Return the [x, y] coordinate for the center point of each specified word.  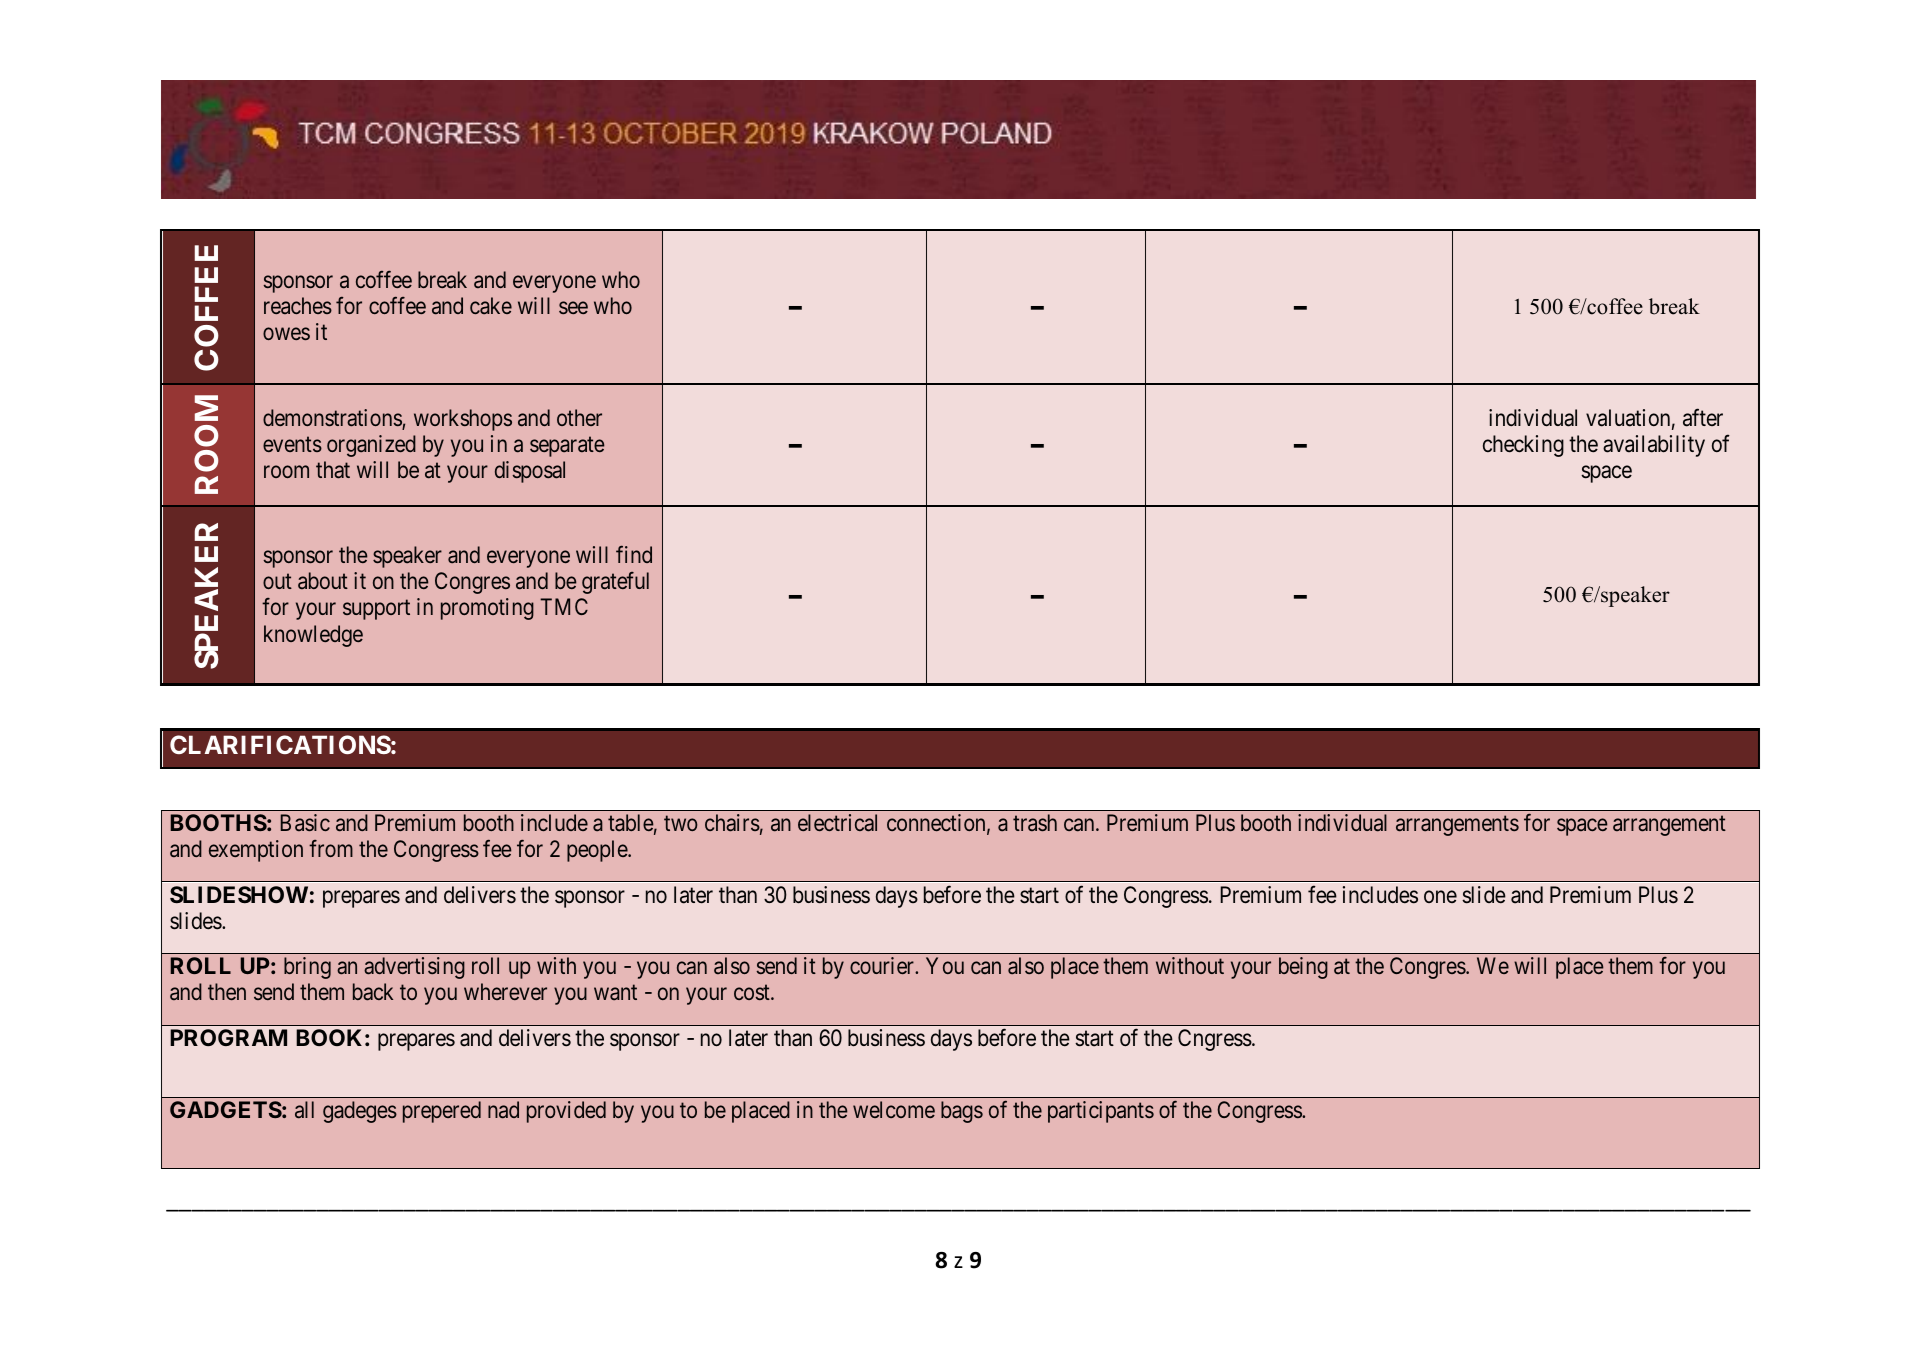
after [1703, 417]
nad [503, 1110]
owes [286, 334]
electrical [837, 823]
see [573, 308]
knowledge [313, 636]
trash [1035, 822]
